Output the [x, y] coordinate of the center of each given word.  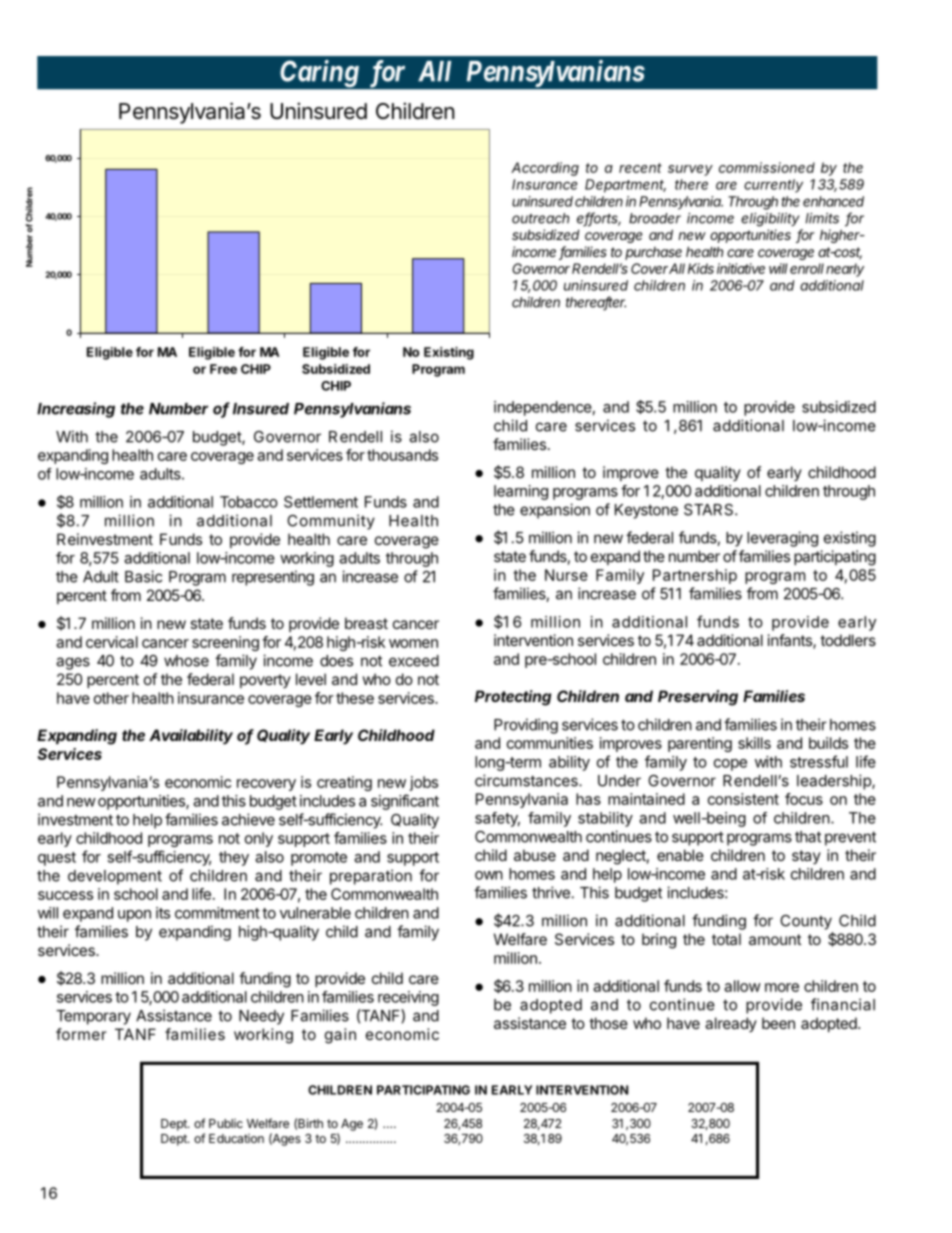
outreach [540, 218]
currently [773, 186]
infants [791, 641]
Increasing [76, 410]
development [115, 877]
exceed [414, 661]
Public [226, 1123]
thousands [402, 455]
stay [806, 857]
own [489, 875]
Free [223, 369]
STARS [710, 510]
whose [186, 661]
